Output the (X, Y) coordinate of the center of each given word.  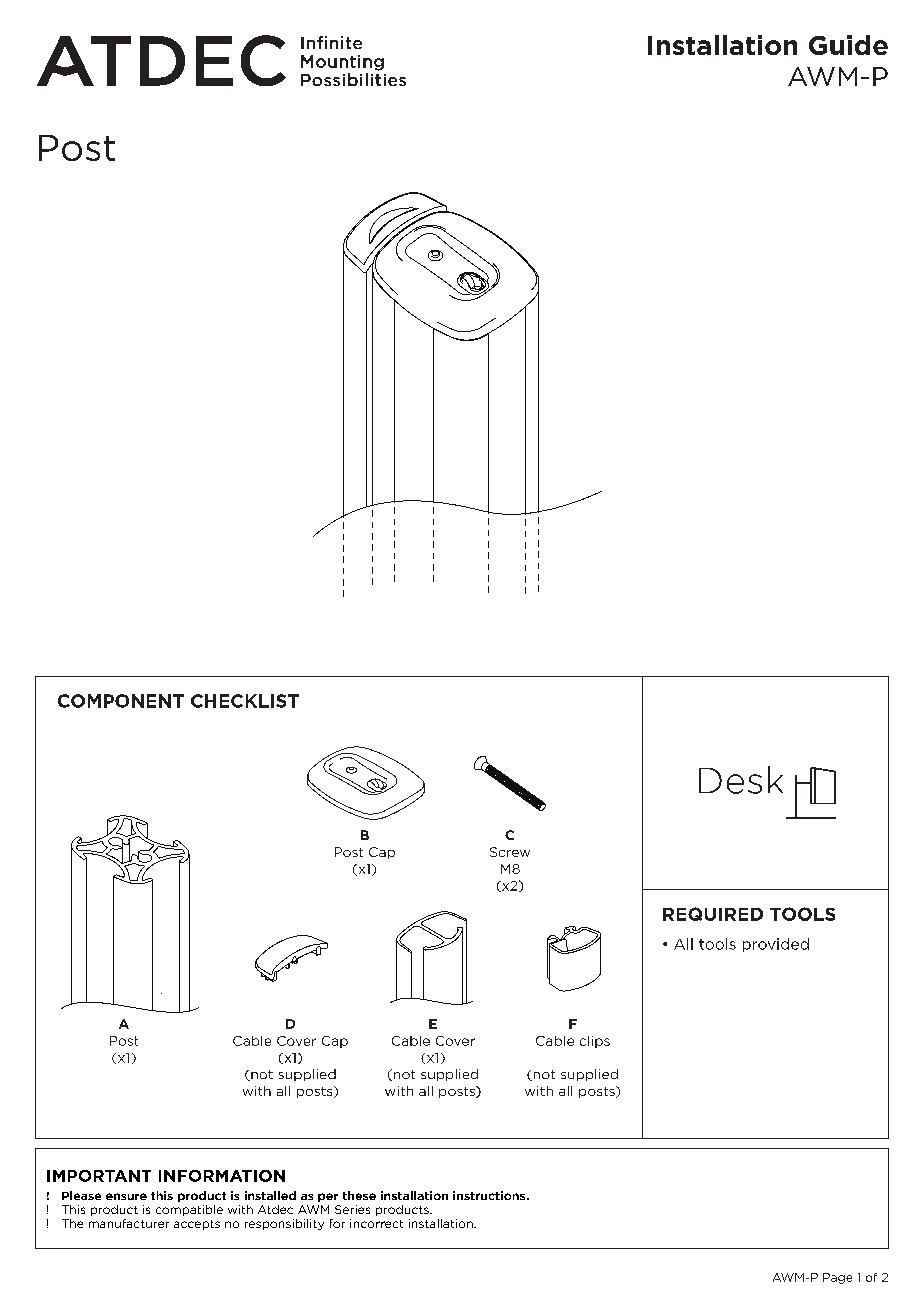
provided (776, 945)
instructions (490, 1195)
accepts (197, 1225)
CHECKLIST (245, 701)
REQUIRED (713, 914)
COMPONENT (121, 701)
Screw (510, 852)
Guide (848, 45)
